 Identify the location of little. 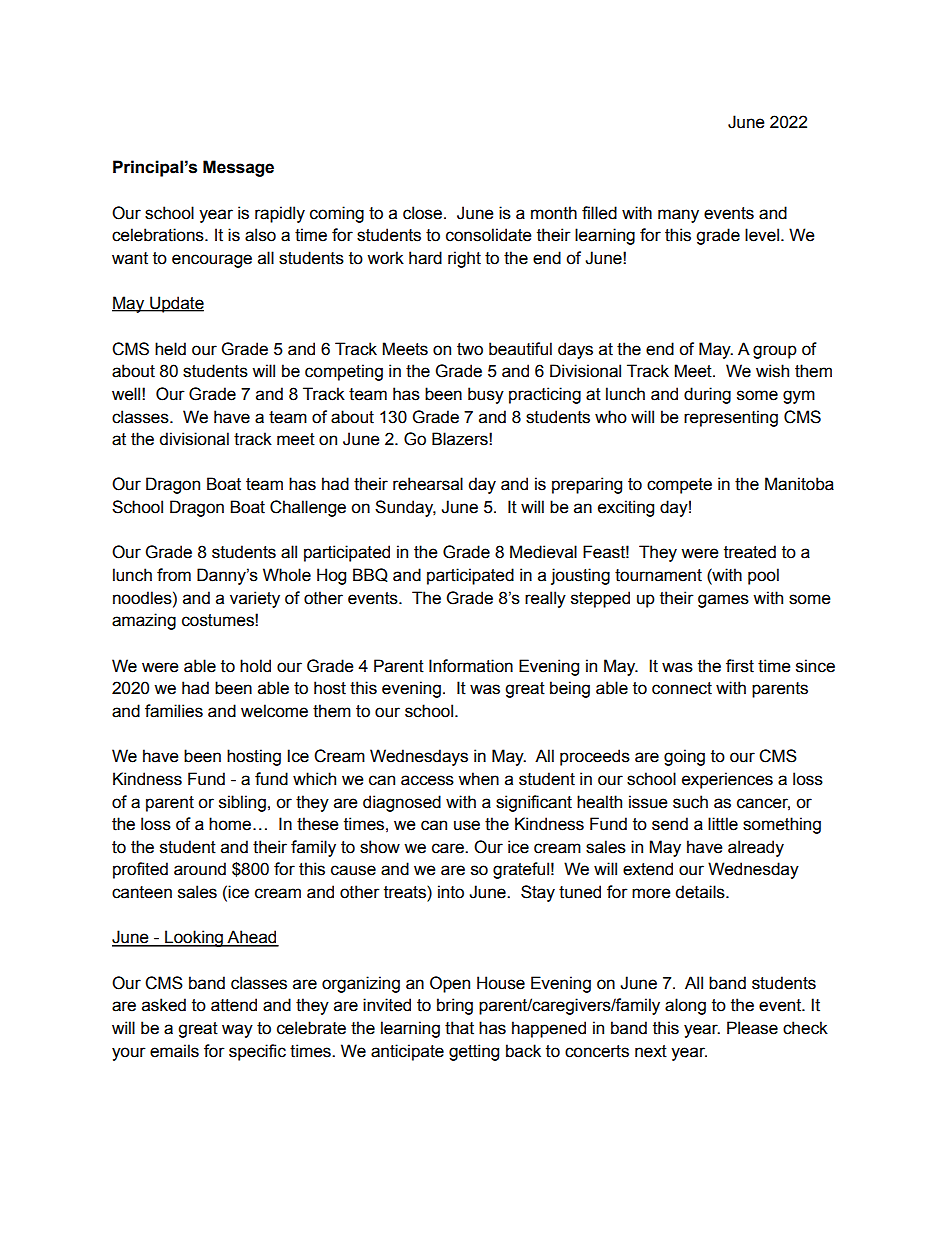
(723, 824).
